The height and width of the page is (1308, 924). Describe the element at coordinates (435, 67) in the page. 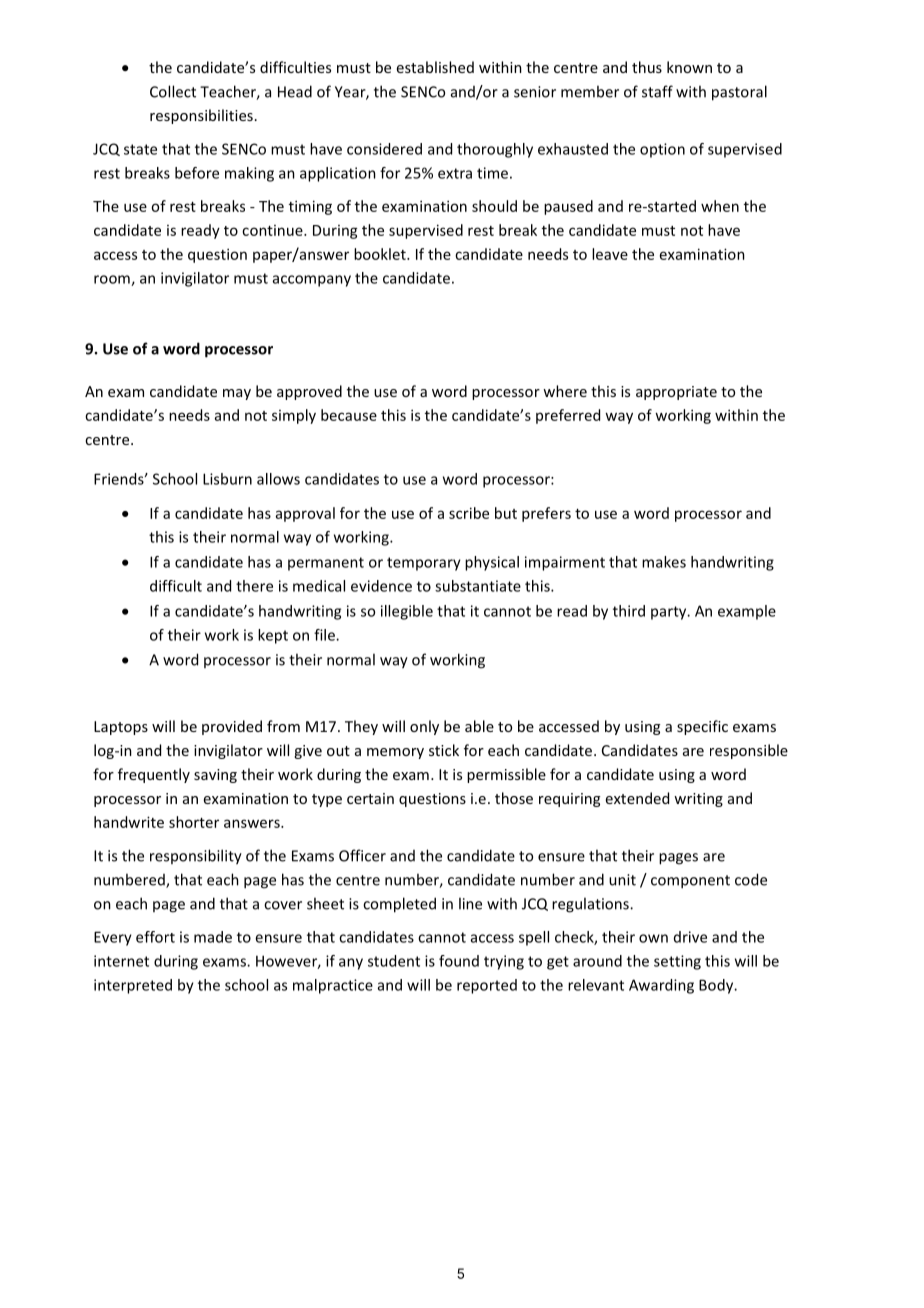

I see `established` at that location.
